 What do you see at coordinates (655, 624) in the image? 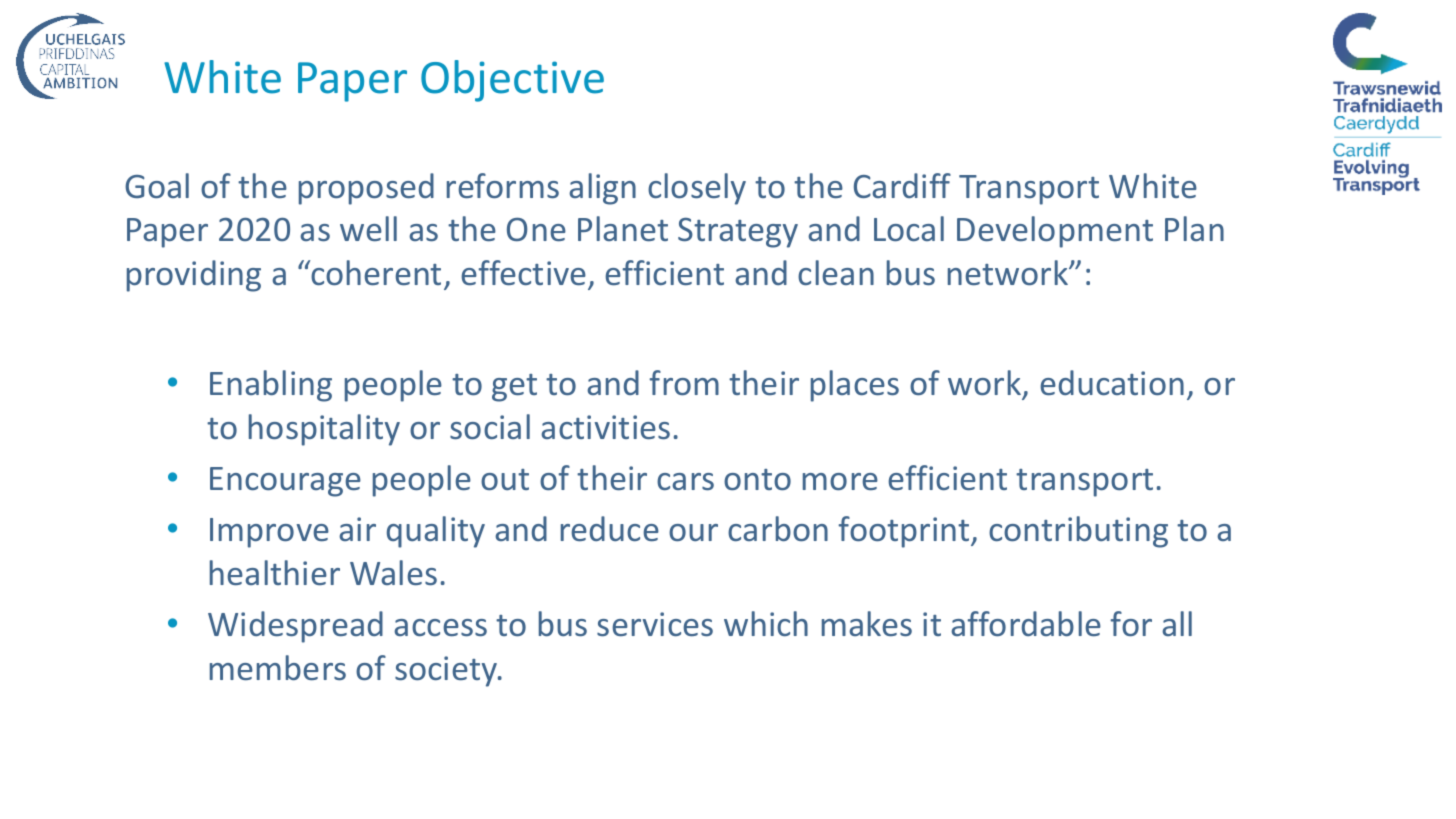
I see `services` at bounding box center [655, 624].
